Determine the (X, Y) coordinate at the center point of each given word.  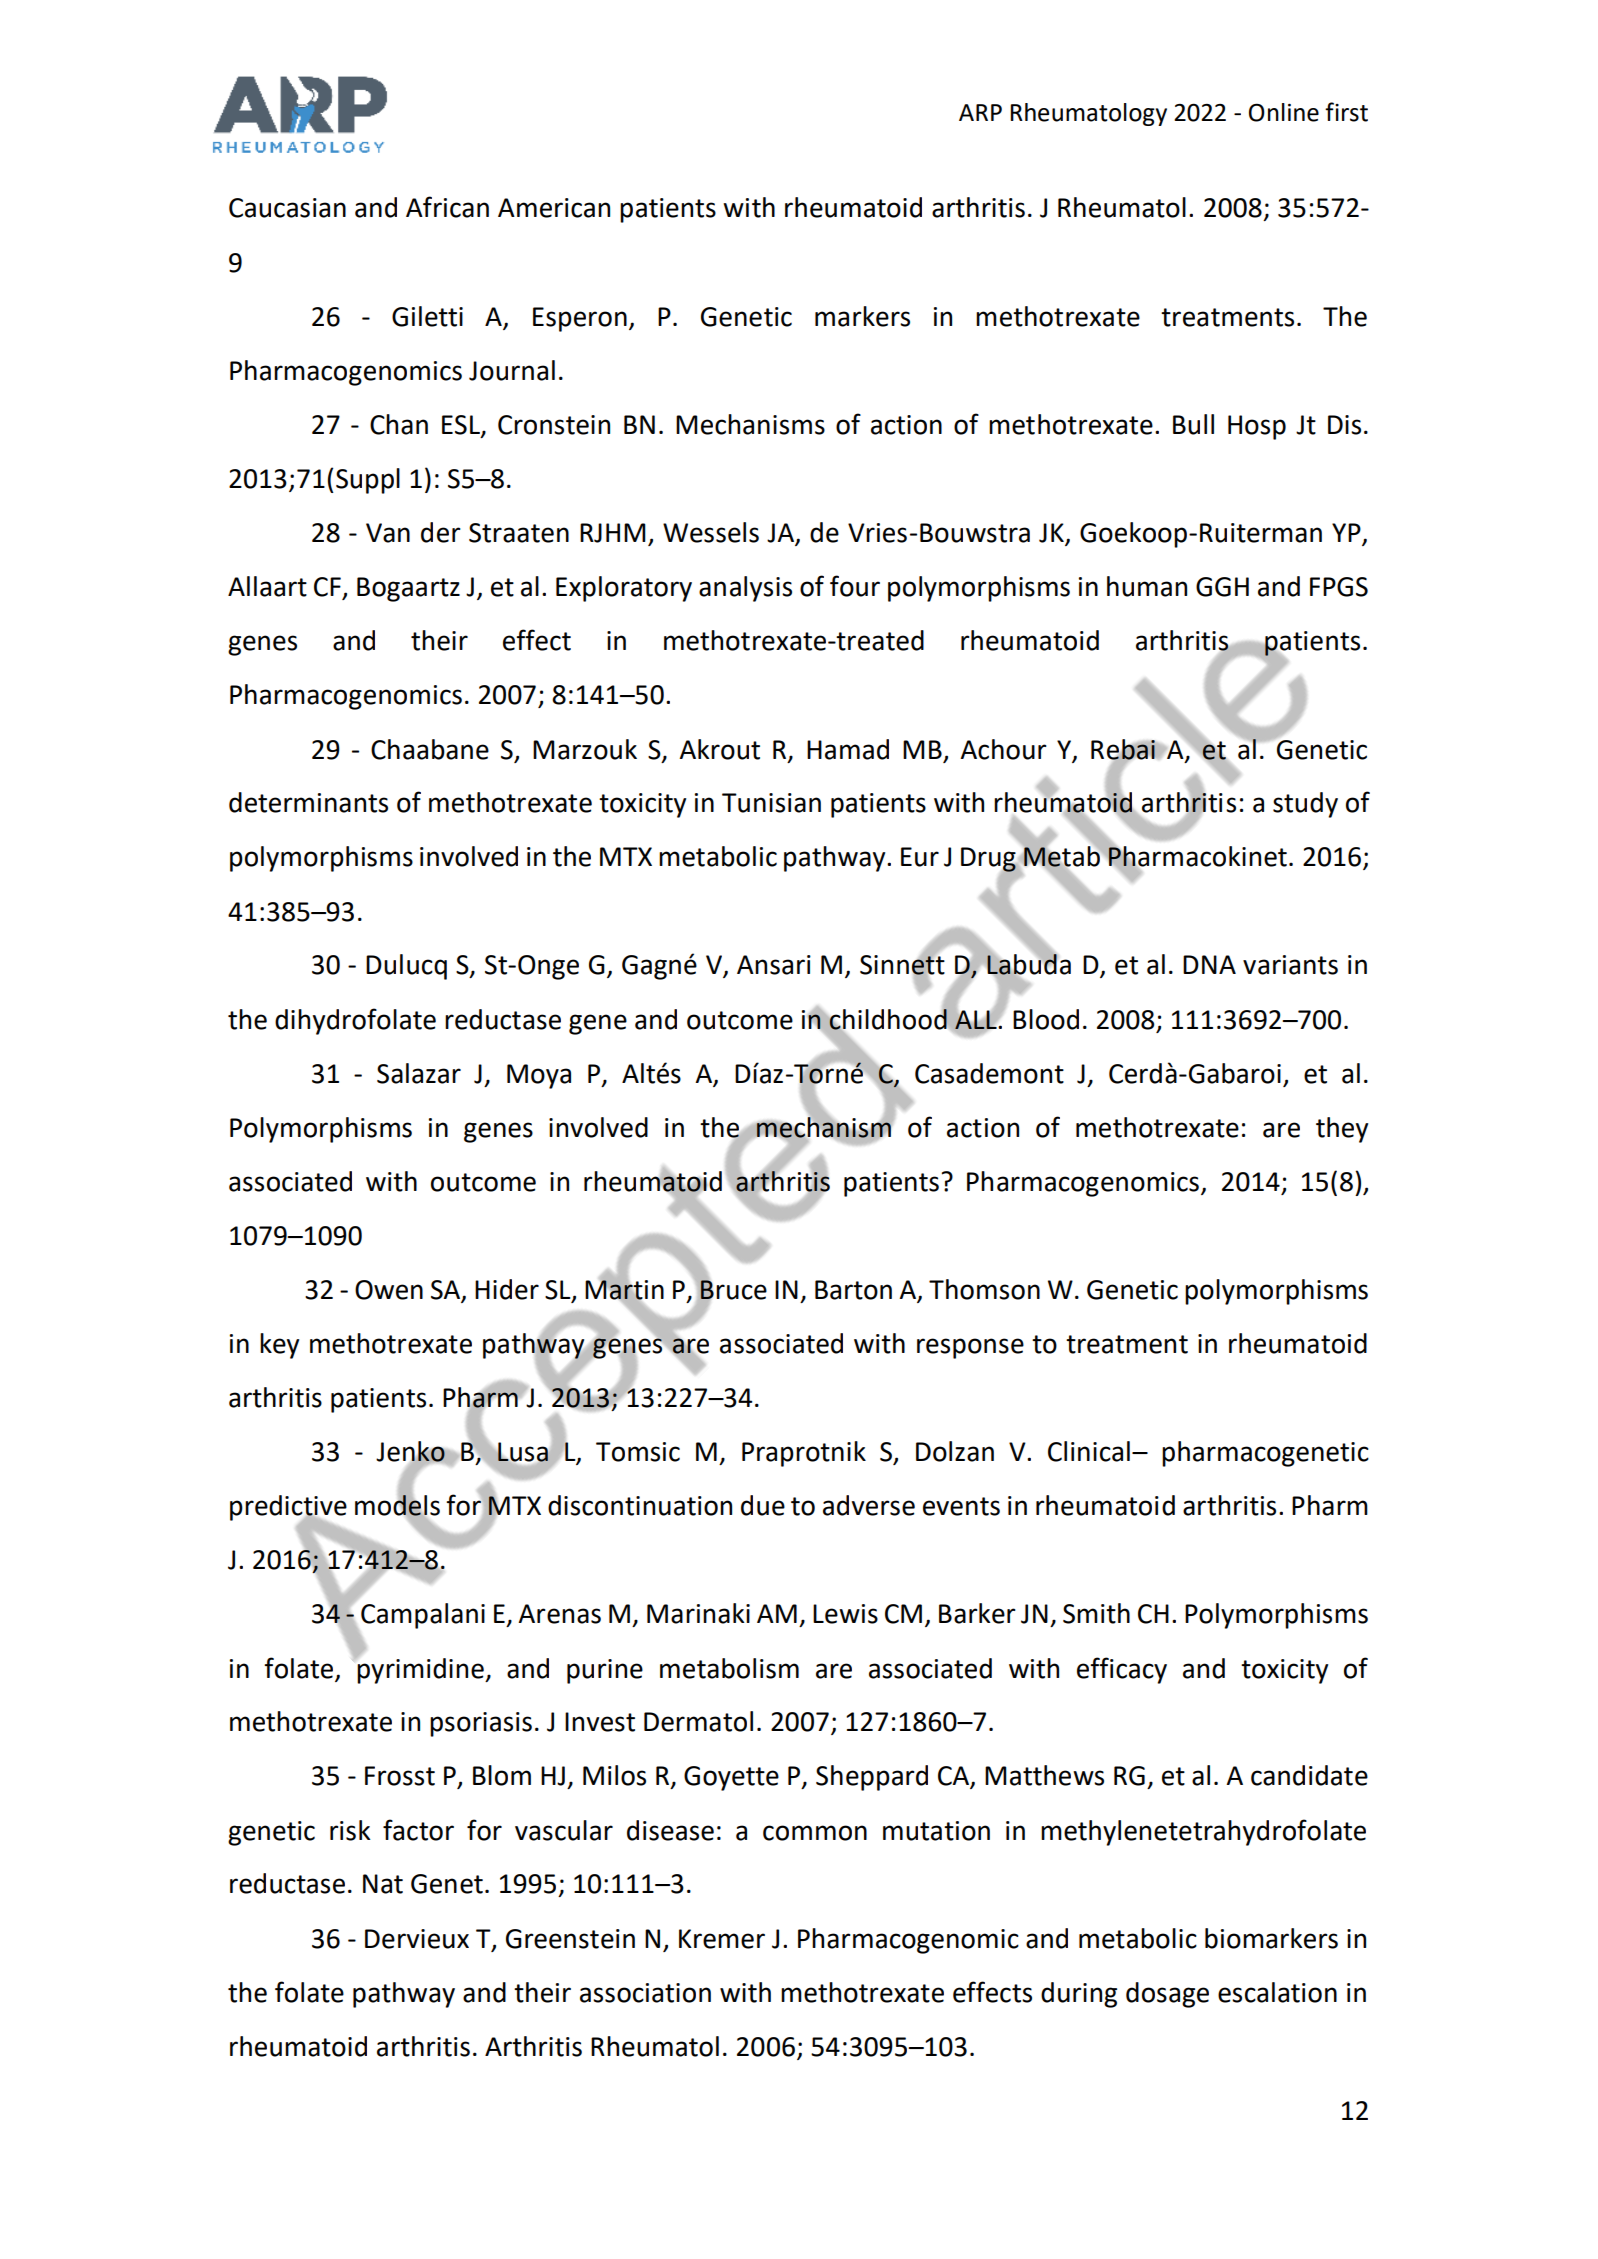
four (855, 586)
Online (1284, 112)
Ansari (774, 965)
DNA (1209, 964)
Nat (383, 1884)
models (397, 1505)
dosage (1167, 1995)
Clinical (1089, 1451)
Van (388, 533)
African (447, 207)
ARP (980, 112)
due (763, 1505)
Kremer (722, 1939)
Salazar (419, 1073)
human (1147, 586)
